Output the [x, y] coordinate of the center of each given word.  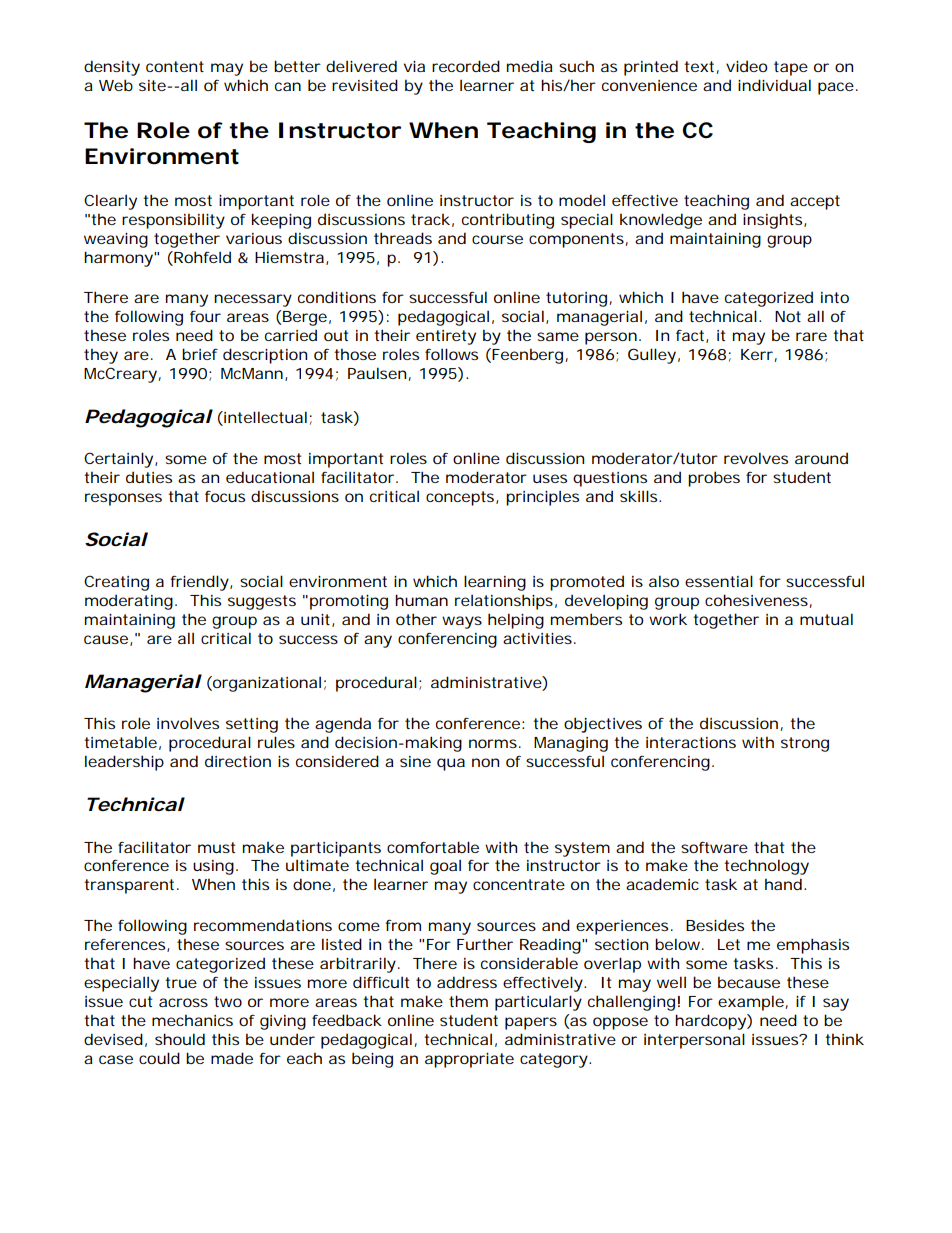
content [175, 66]
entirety [446, 337]
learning [495, 583]
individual [774, 85]
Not [788, 316]
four [205, 316]
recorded [466, 66]
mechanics [192, 1020]
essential [719, 581]
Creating [116, 583]
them [468, 1001]
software [714, 847]
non [485, 762]
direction [238, 761]
